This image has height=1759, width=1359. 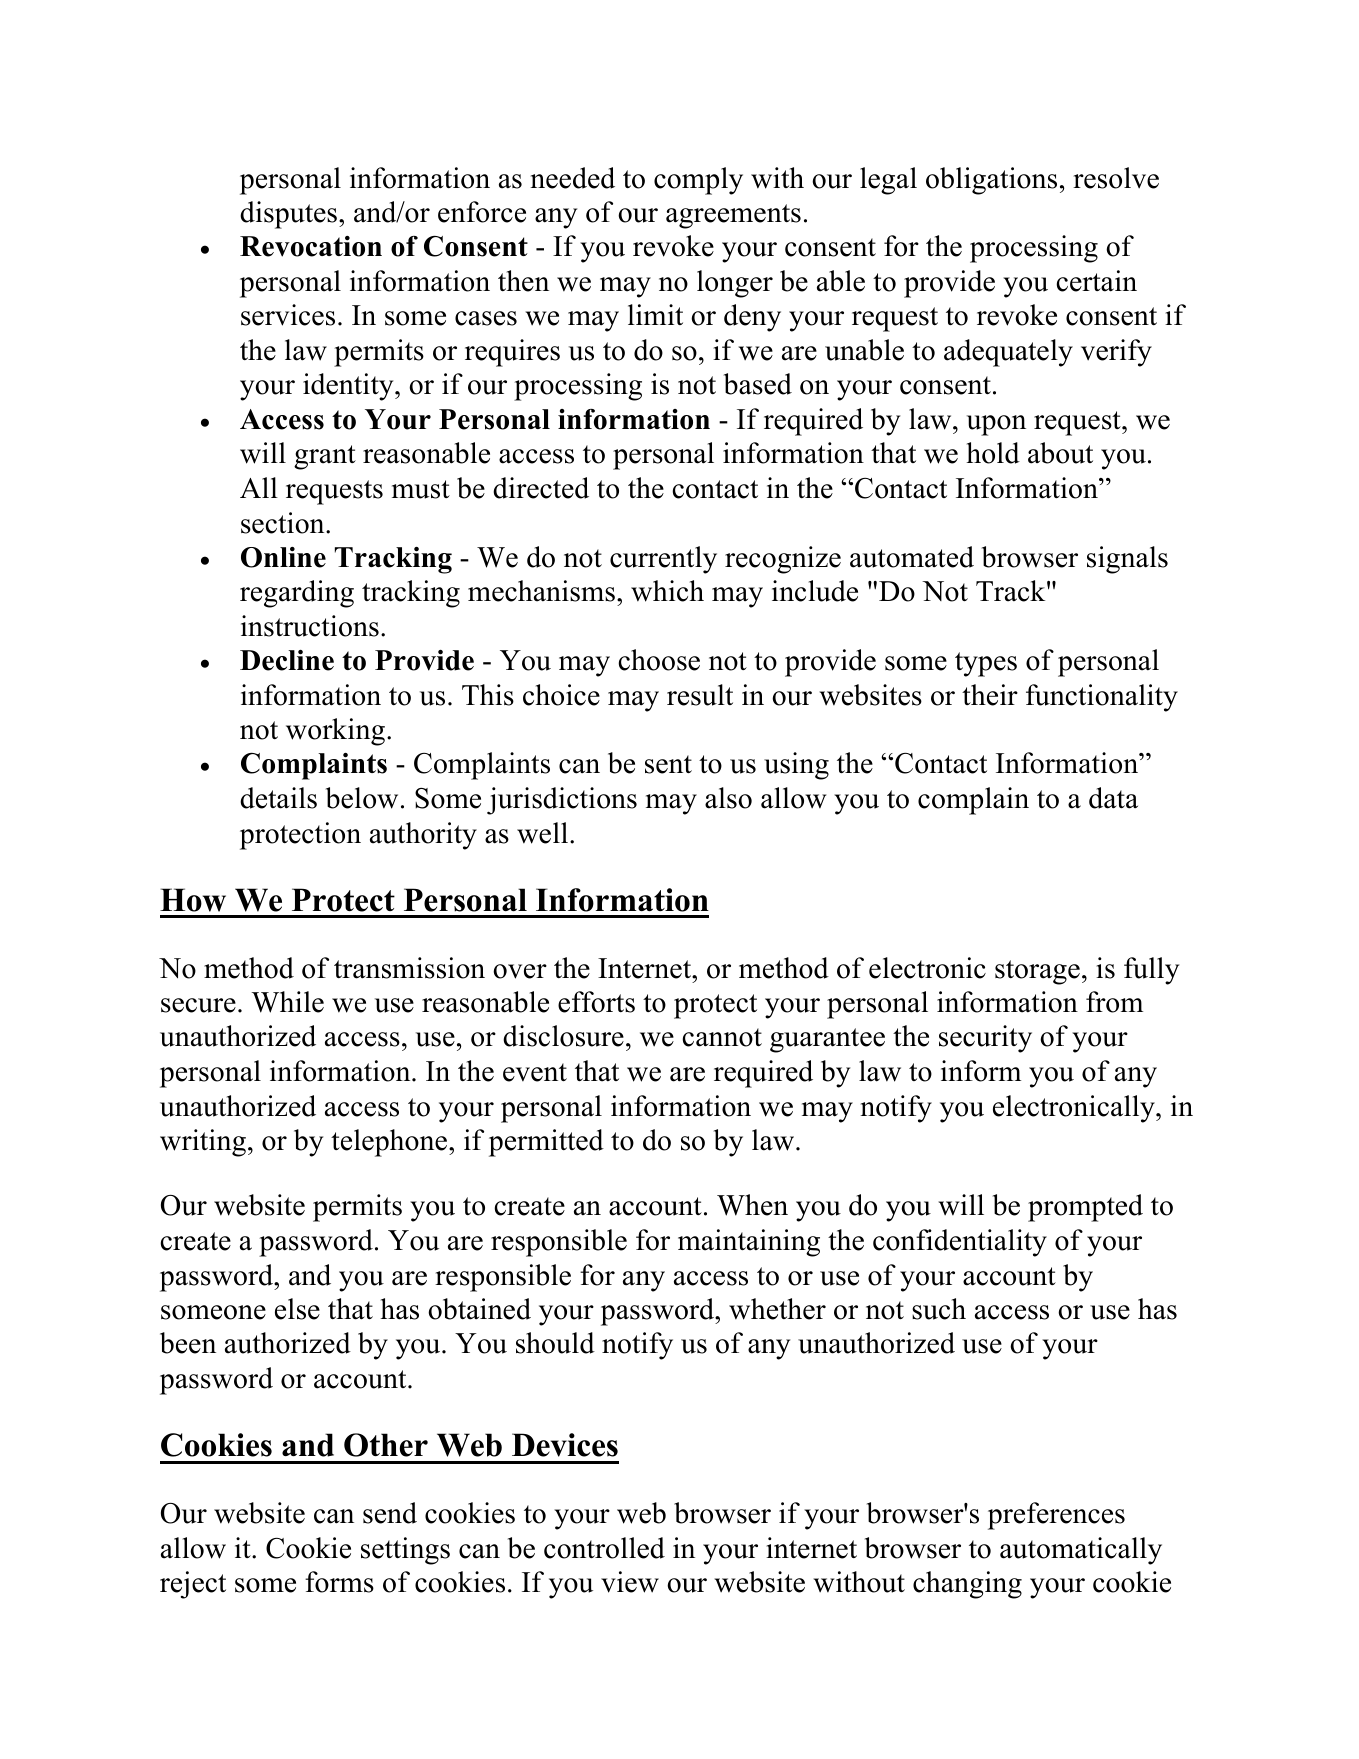 I want to click on controlled, so click(x=604, y=1548).
